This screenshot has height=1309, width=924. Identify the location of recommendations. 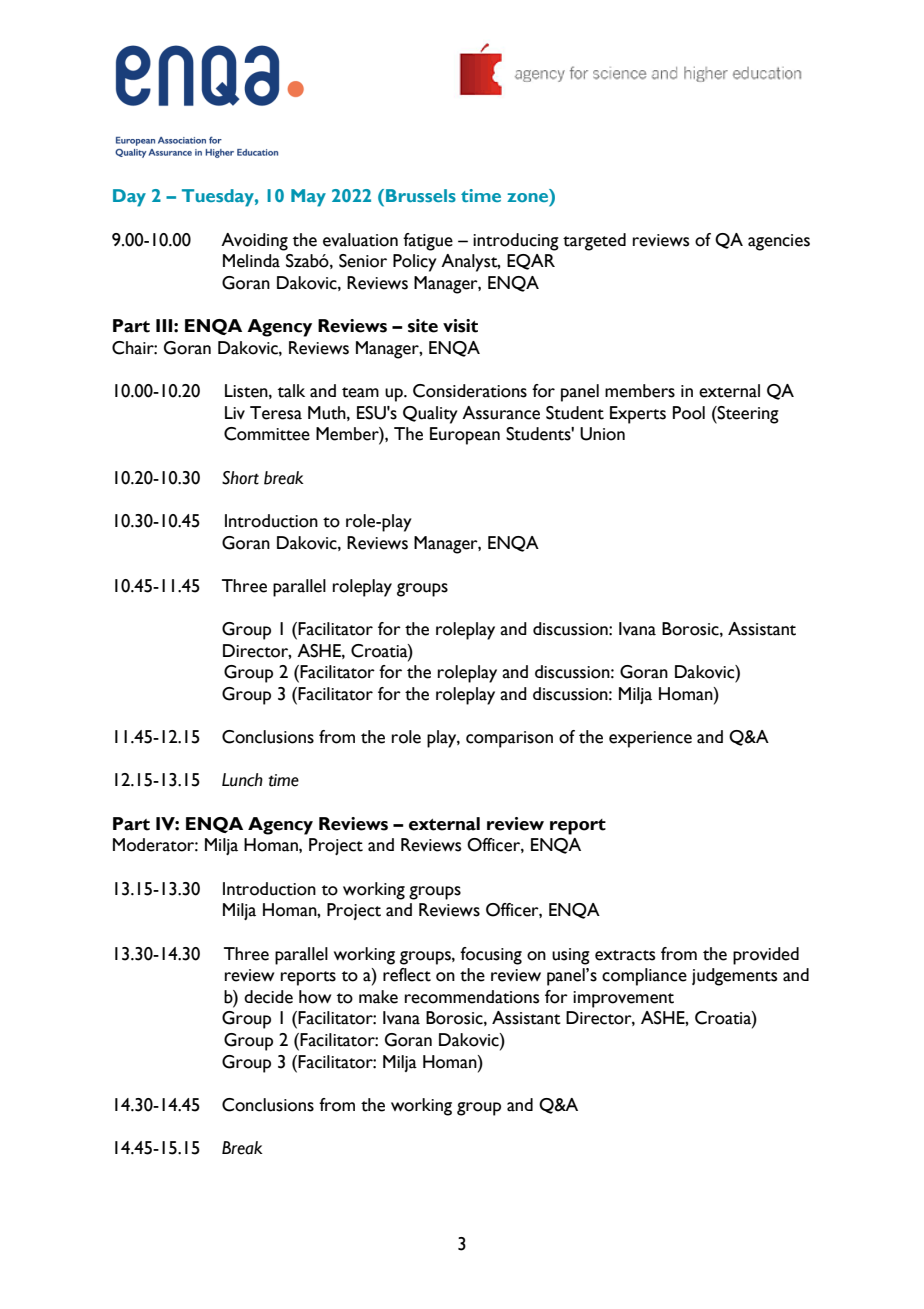
(472, 997).
